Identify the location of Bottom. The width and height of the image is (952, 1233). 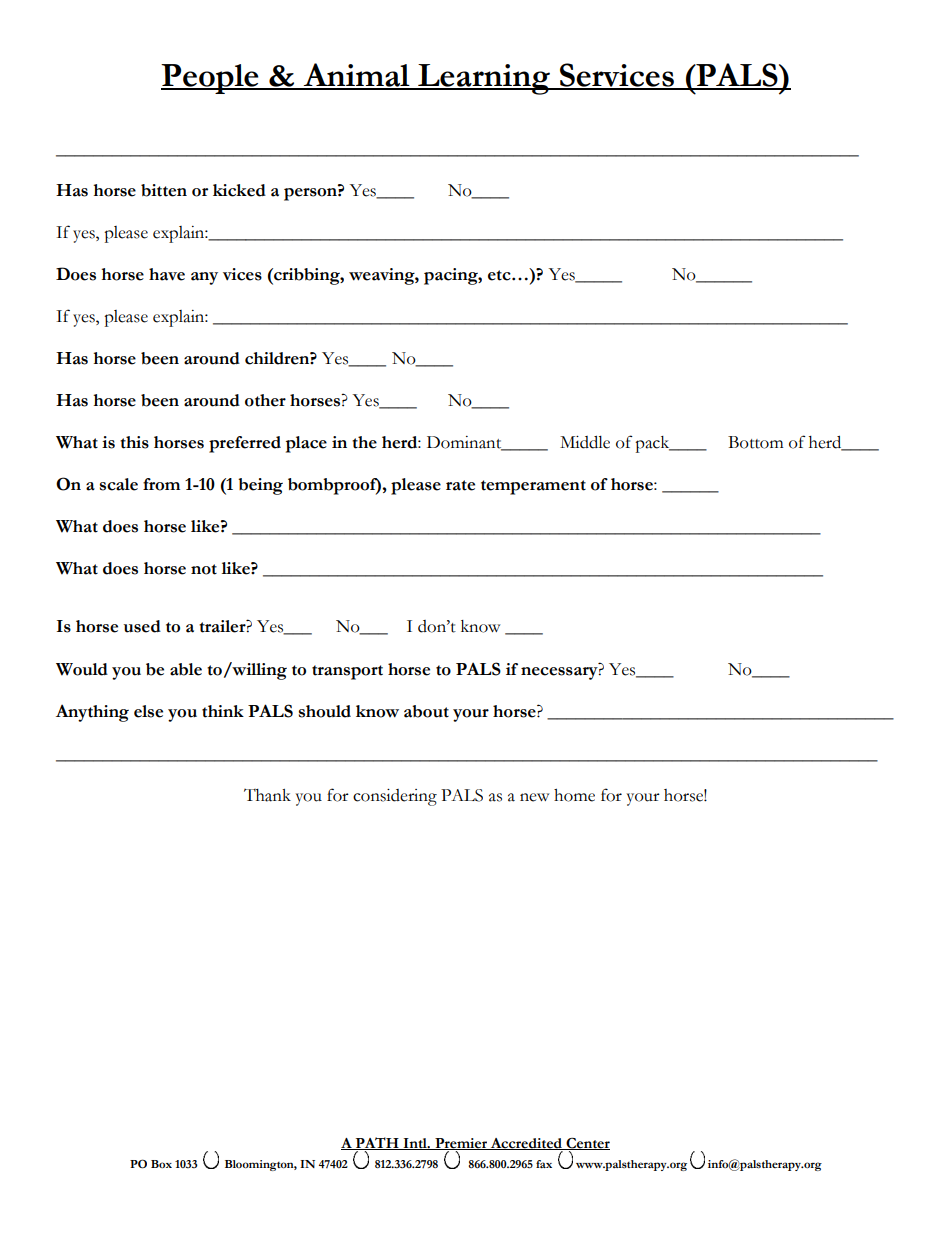
(755, 442).
